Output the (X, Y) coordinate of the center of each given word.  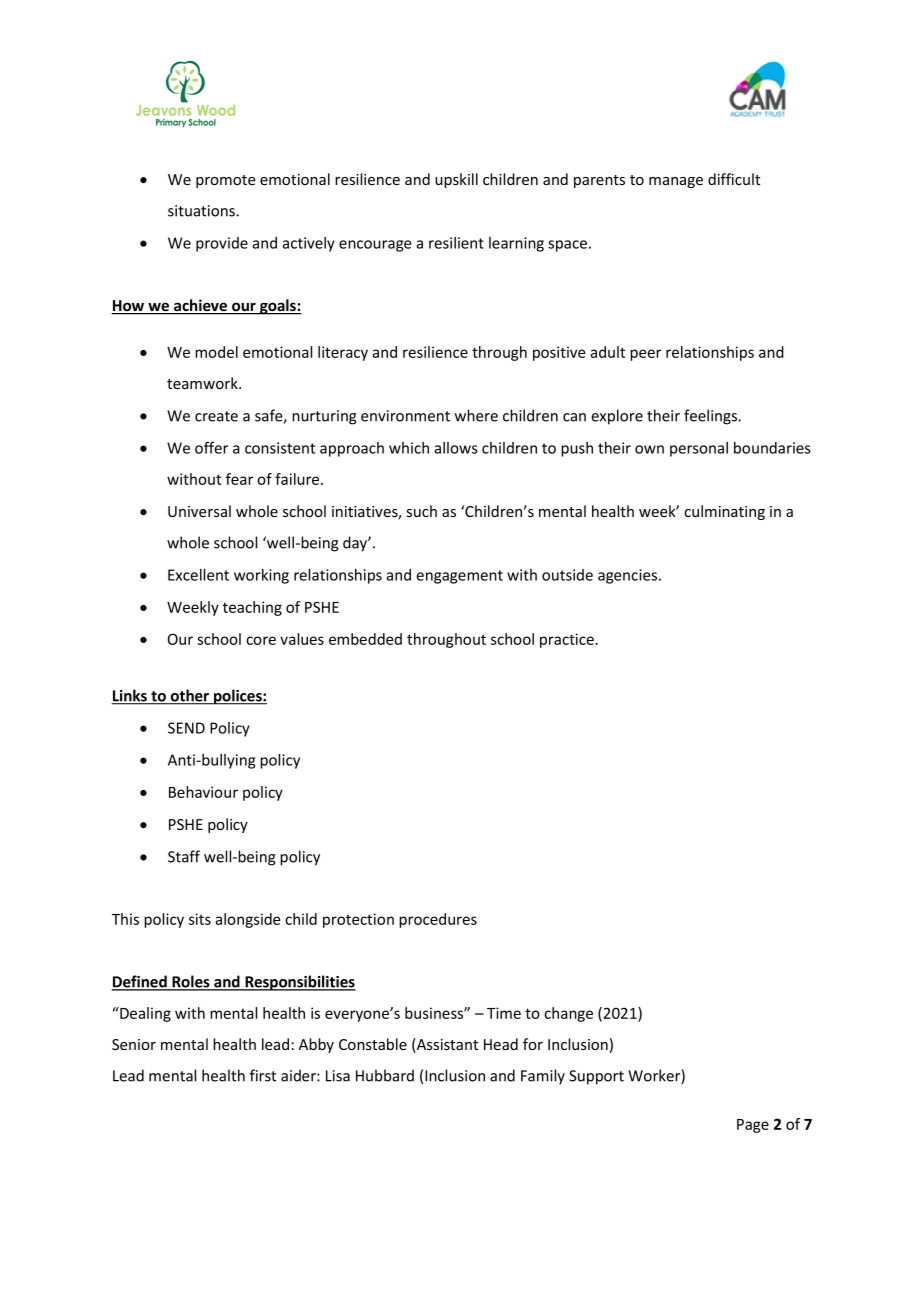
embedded (365, 639)
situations (202, 211)
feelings (712, 417)
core (261, 640)
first (263, 1075)
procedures (438, 920)
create (216, 416)
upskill (456, 180)
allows (456, 448)
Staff (184, 856)
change (568, 1014)
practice (567, 640)
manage (676, 182)
